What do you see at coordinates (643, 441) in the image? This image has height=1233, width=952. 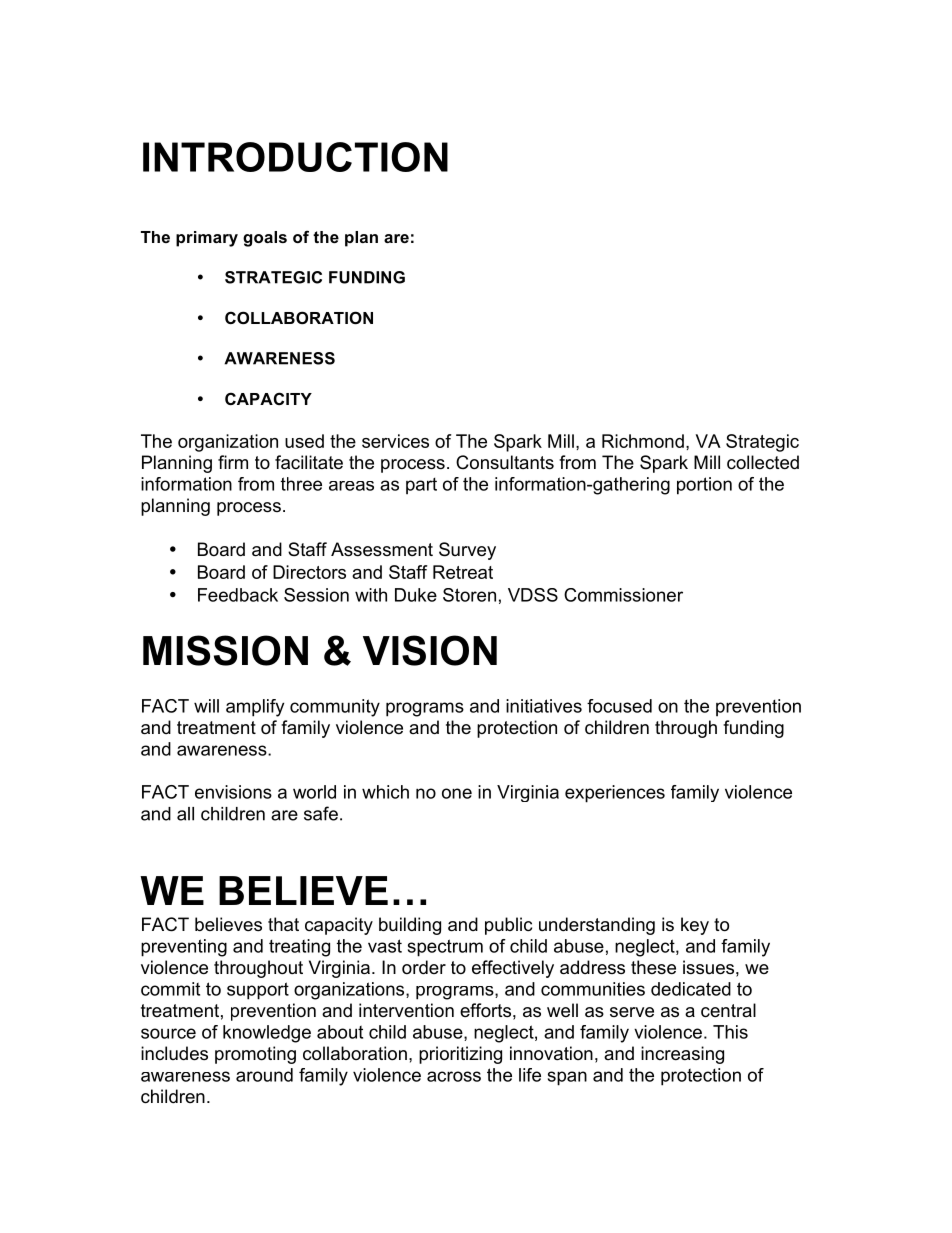 I see `Richmond` at bounding box center [643, 441].
